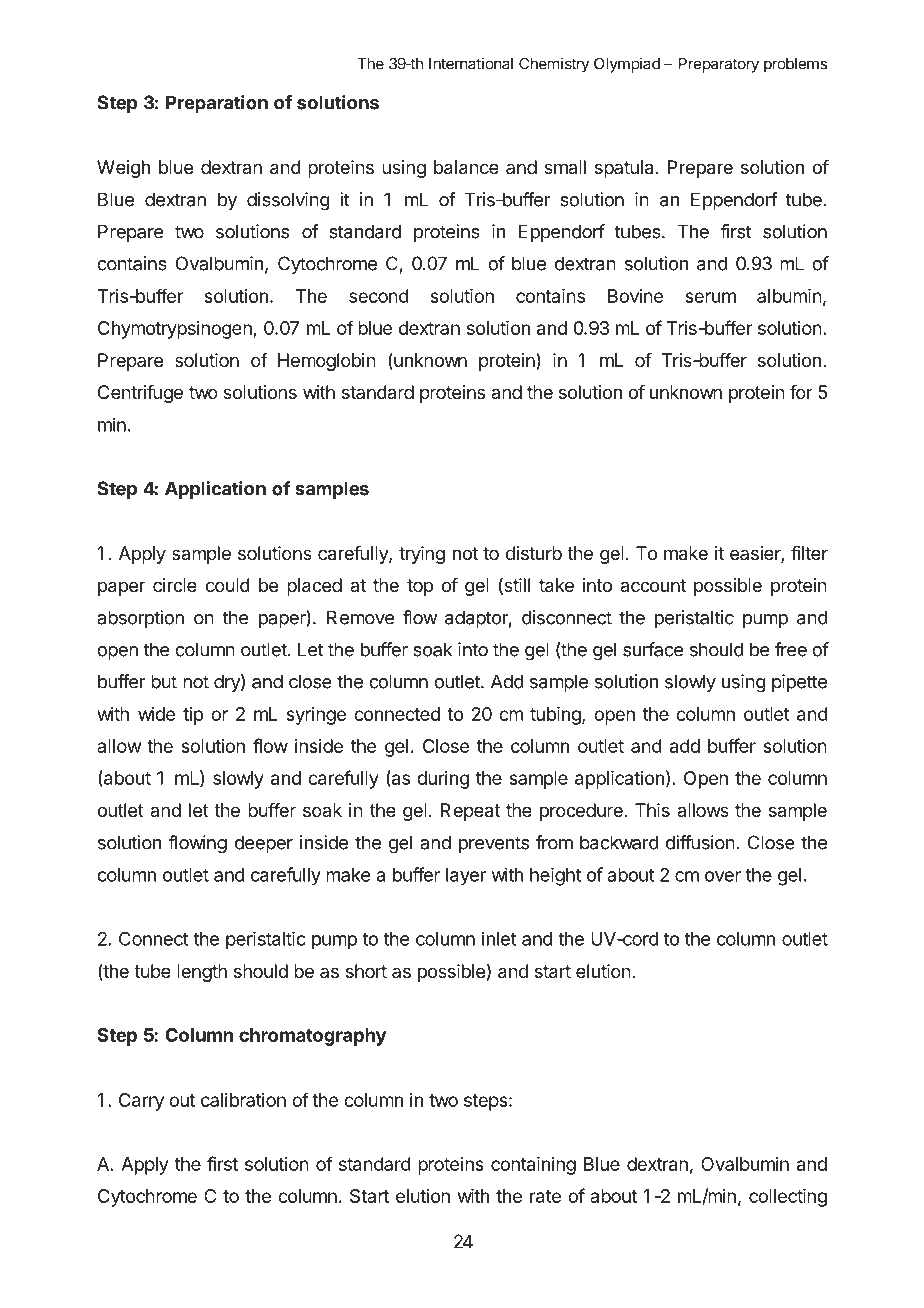 This screenshot has height=1308, width=924. Describe the element at coordinates (420, 587) in the screenshot. I see `top` at that location.
